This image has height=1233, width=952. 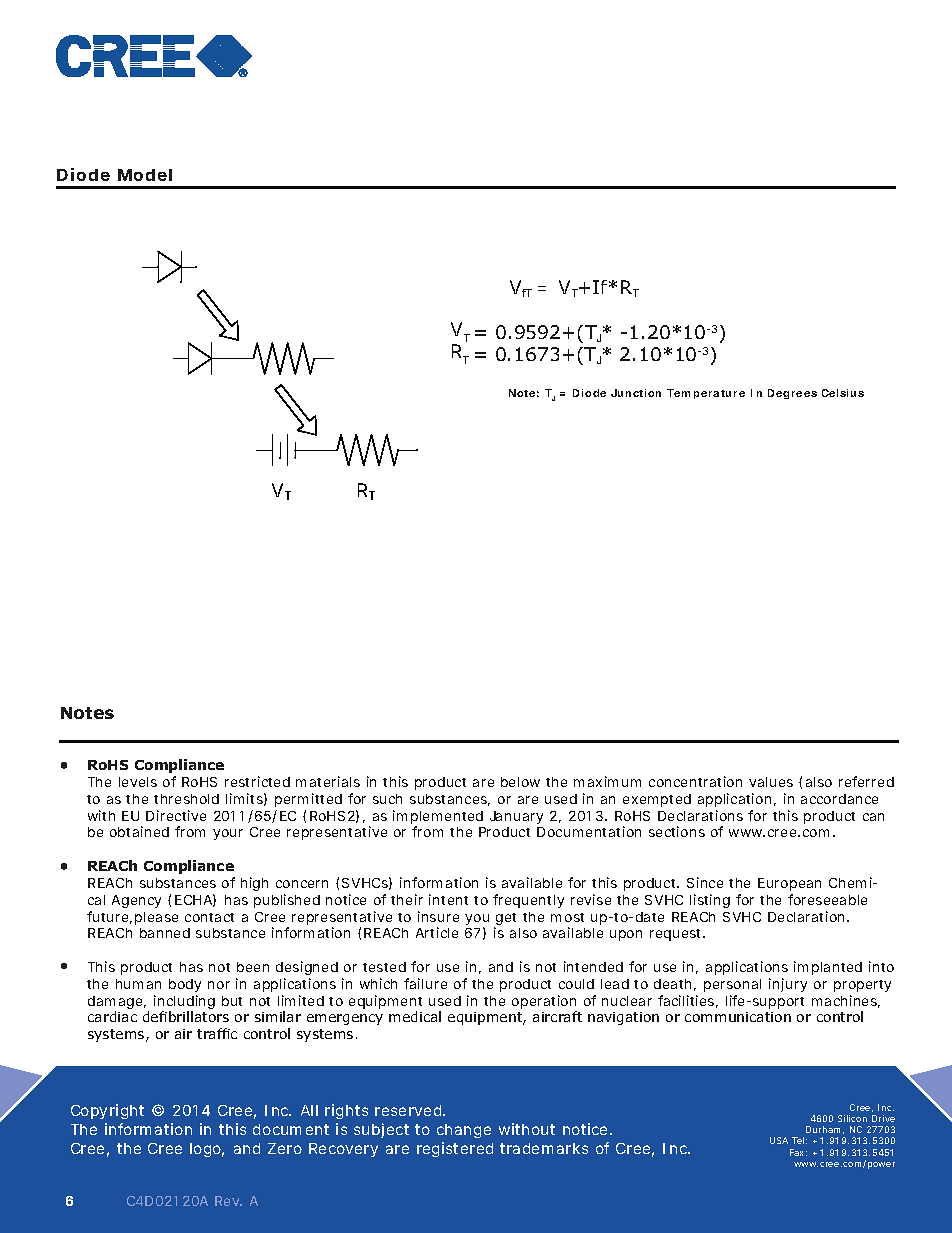 What do you see at coordinates (254, 884) in the image?
I see `high` at bounding box center [254, 884].
